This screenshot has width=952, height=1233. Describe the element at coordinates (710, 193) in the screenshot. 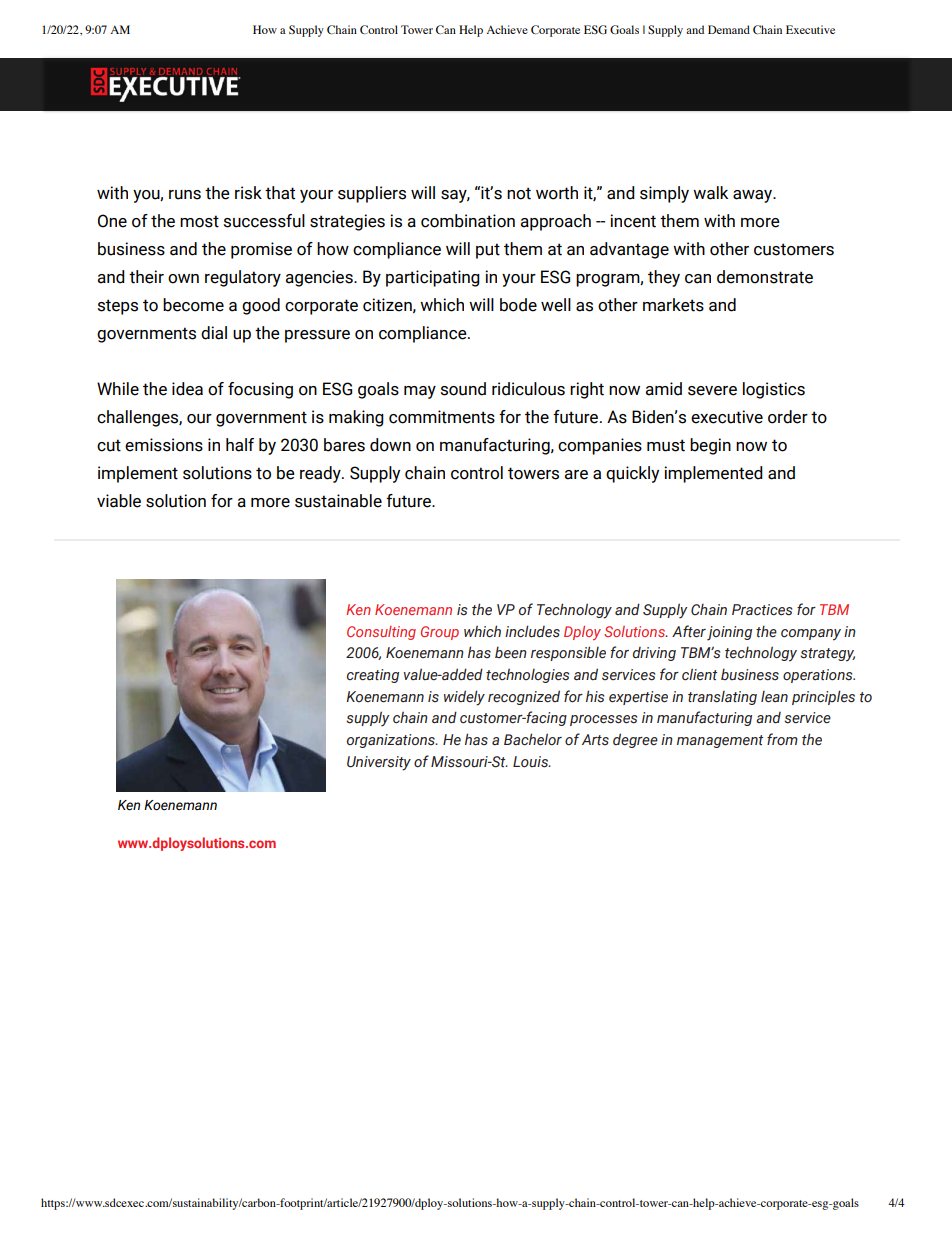

I see `walk` at that location.
